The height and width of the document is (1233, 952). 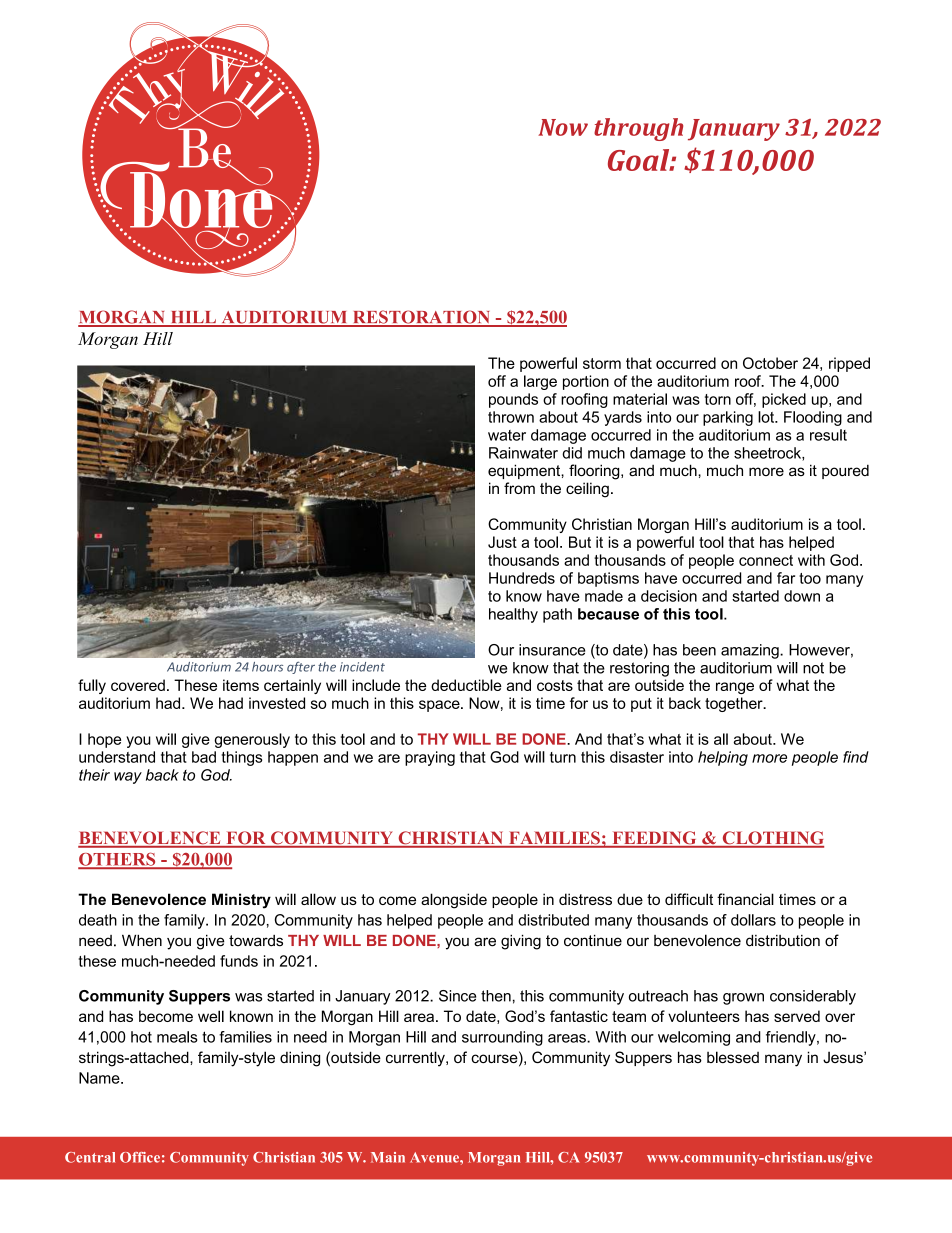 What do you see at coordinates (421, 318) in the document?
I see `RESTORATION` at bounding box center [421, 318].
